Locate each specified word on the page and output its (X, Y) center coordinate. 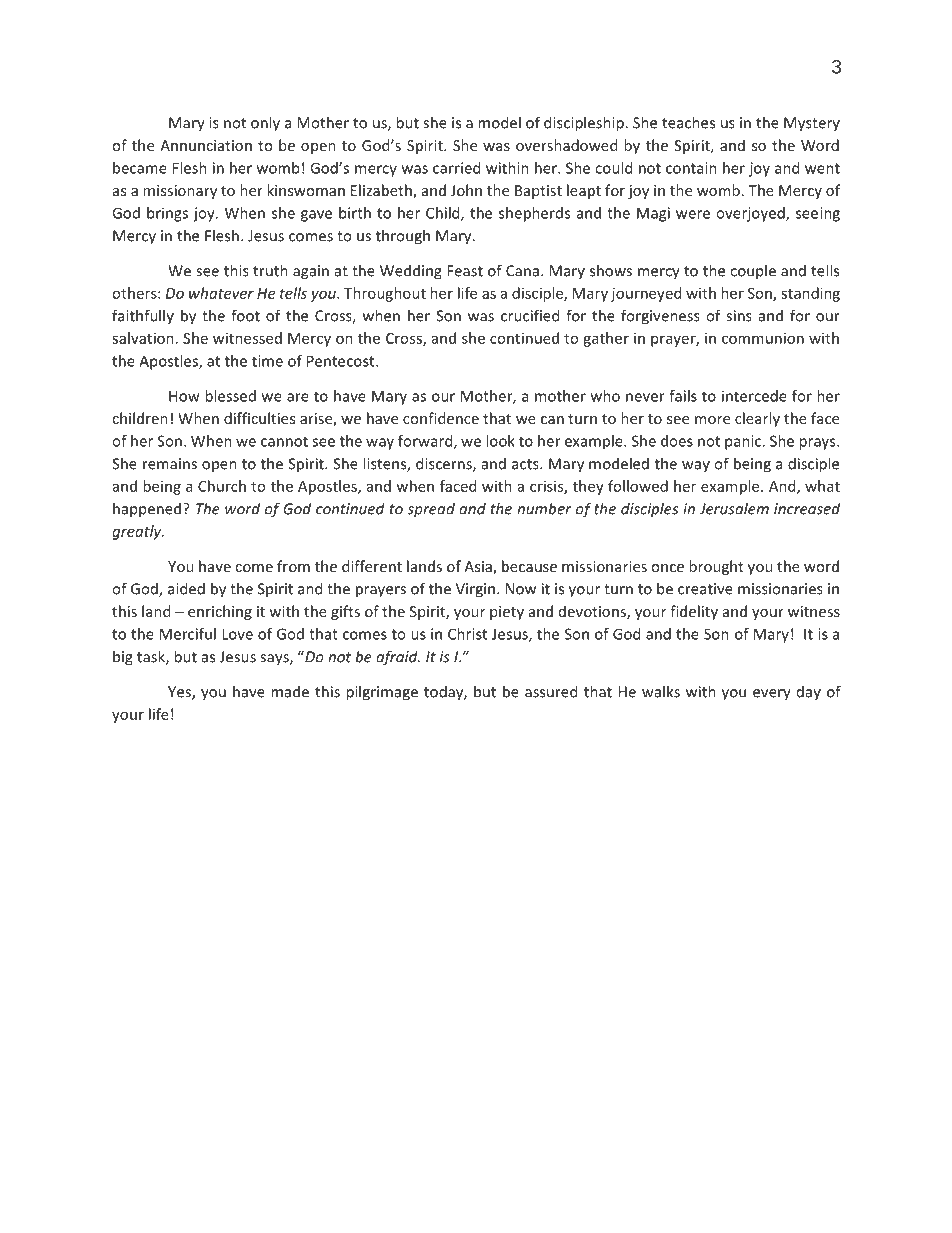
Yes (180, 693)
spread (431, 510)
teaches (688, 122)
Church (222, 486)
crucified (530, 315)
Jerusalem (734, 508)
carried (456, 168)
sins (739, 316)
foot (245, 315)
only (265, 124)
